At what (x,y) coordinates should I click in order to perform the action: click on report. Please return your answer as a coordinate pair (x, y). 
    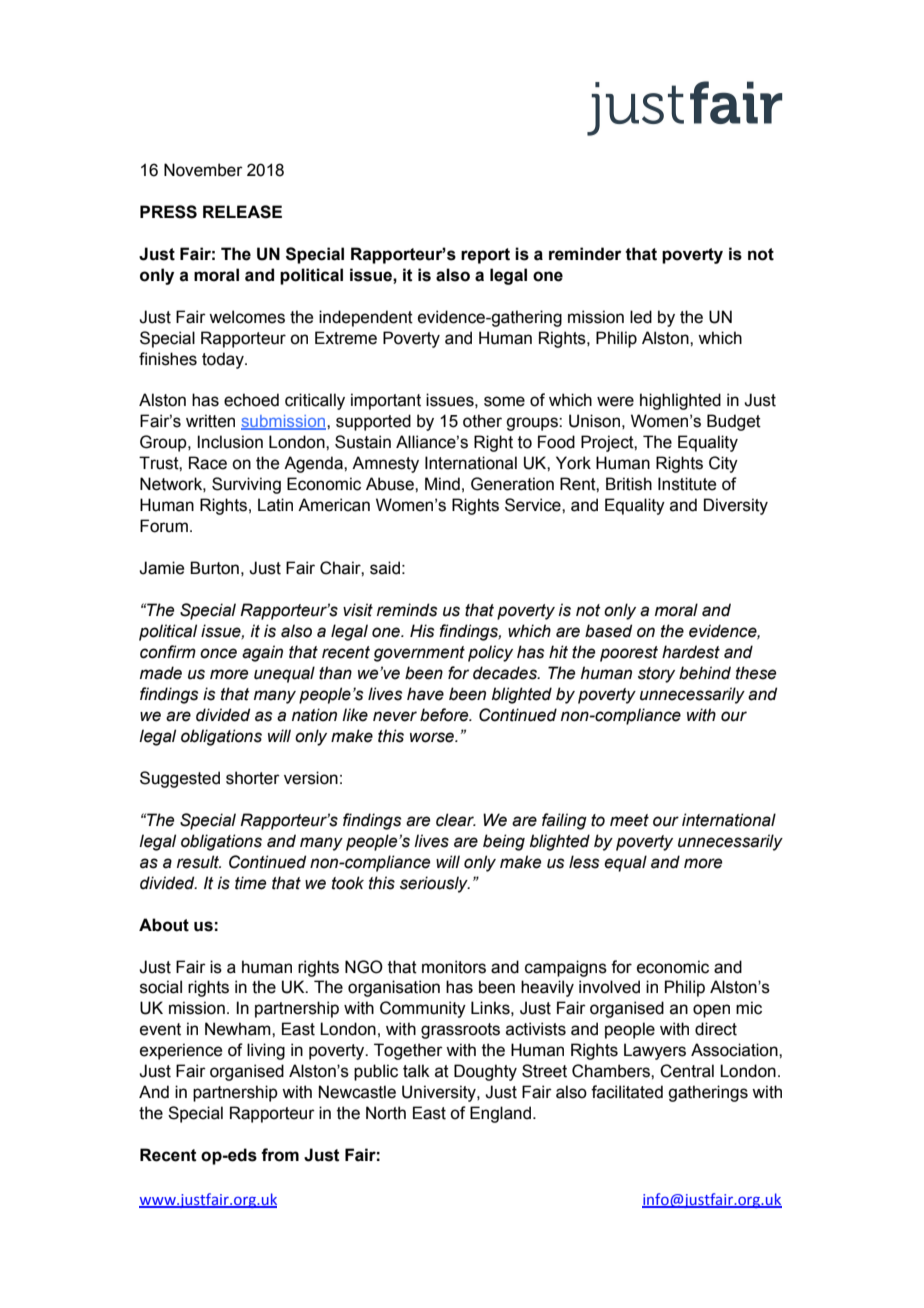
    Looking at the image, I should click on (485, 256).
